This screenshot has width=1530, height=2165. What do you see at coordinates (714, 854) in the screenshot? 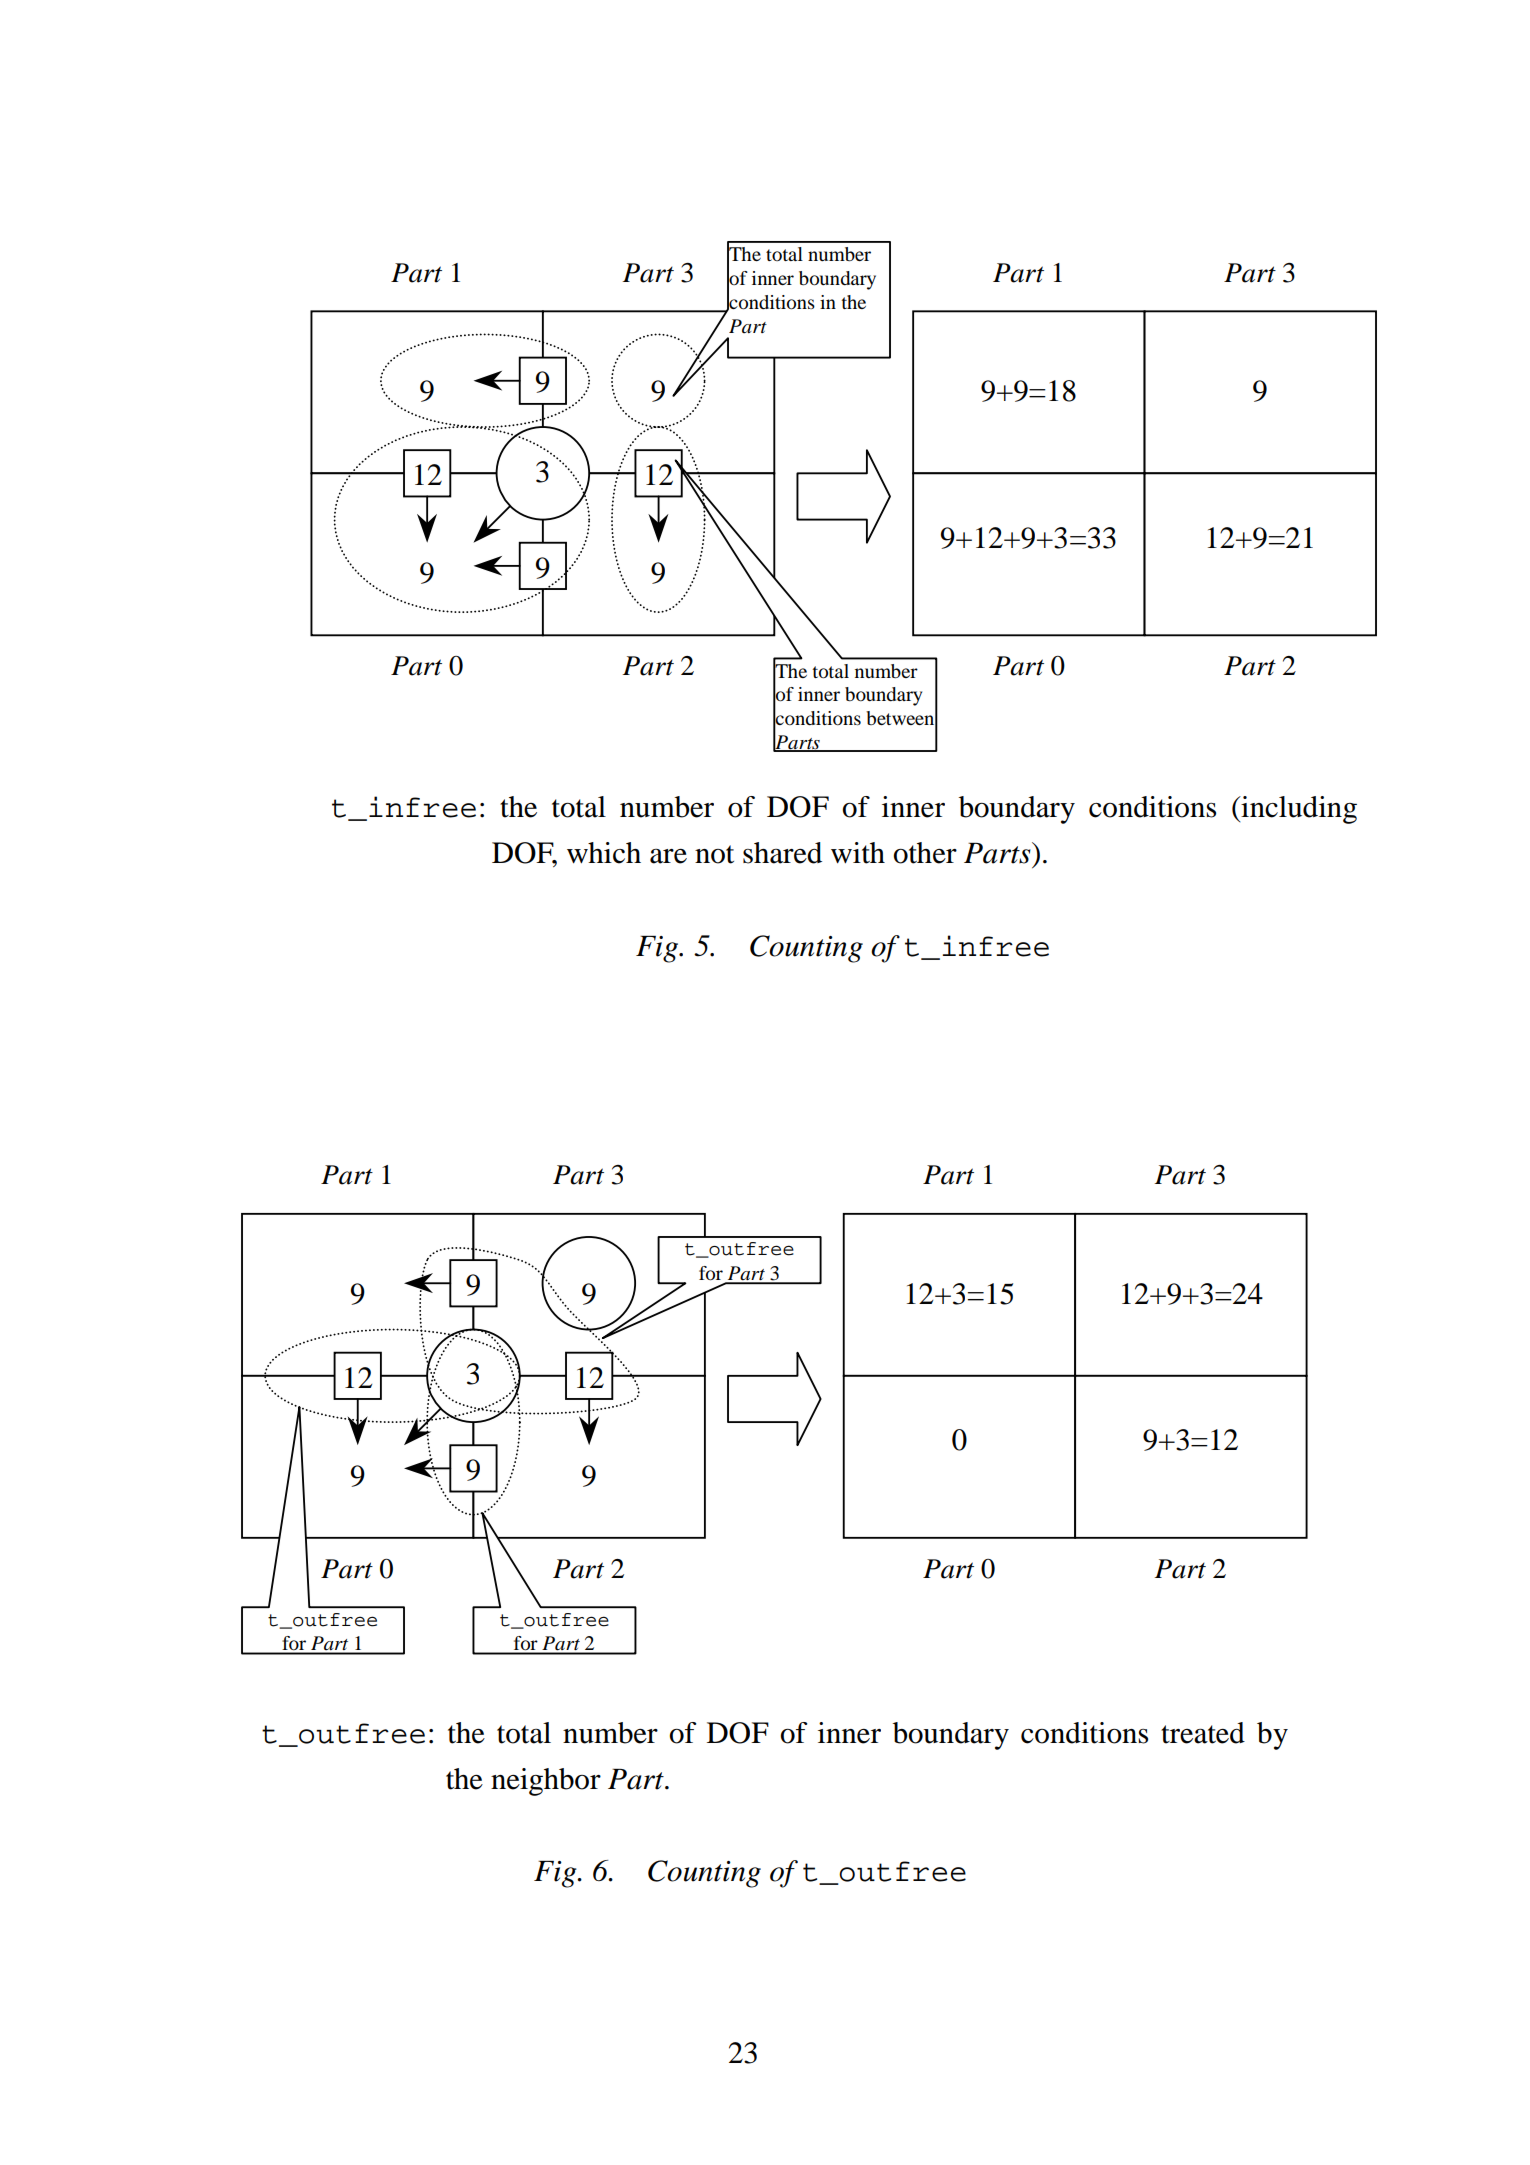
I see `not` at bounding box center [714, 854].
